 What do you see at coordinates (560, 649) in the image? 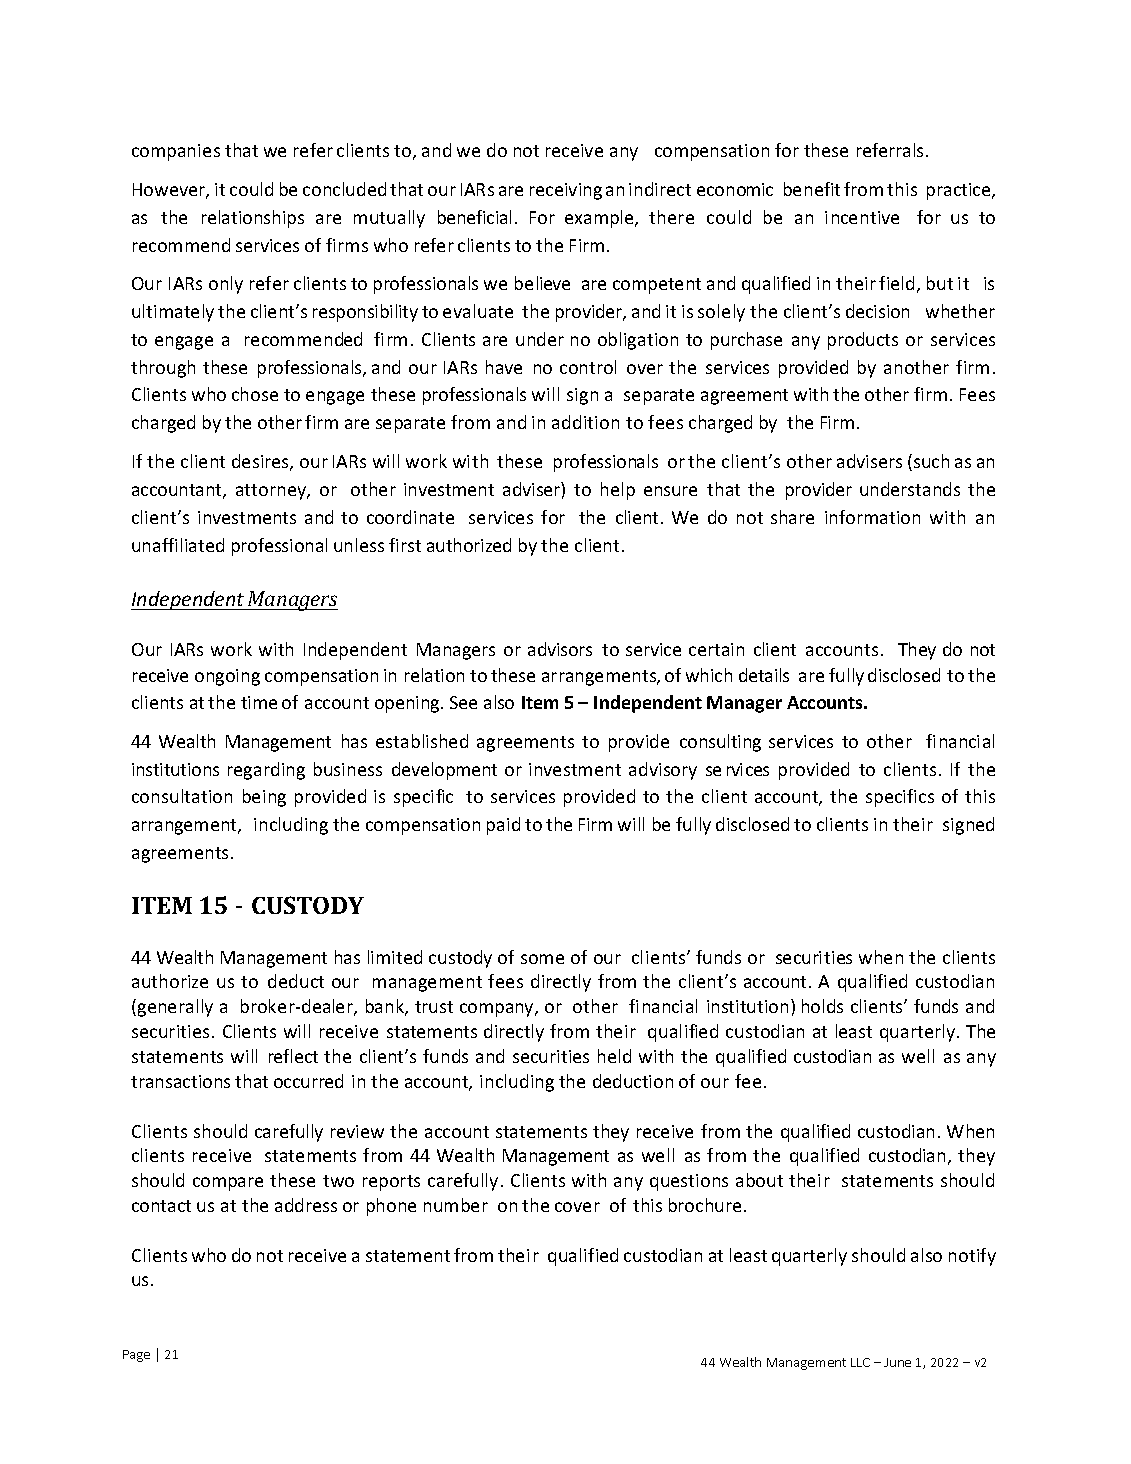
I see `advisors` at bounding box center [560, 649].
